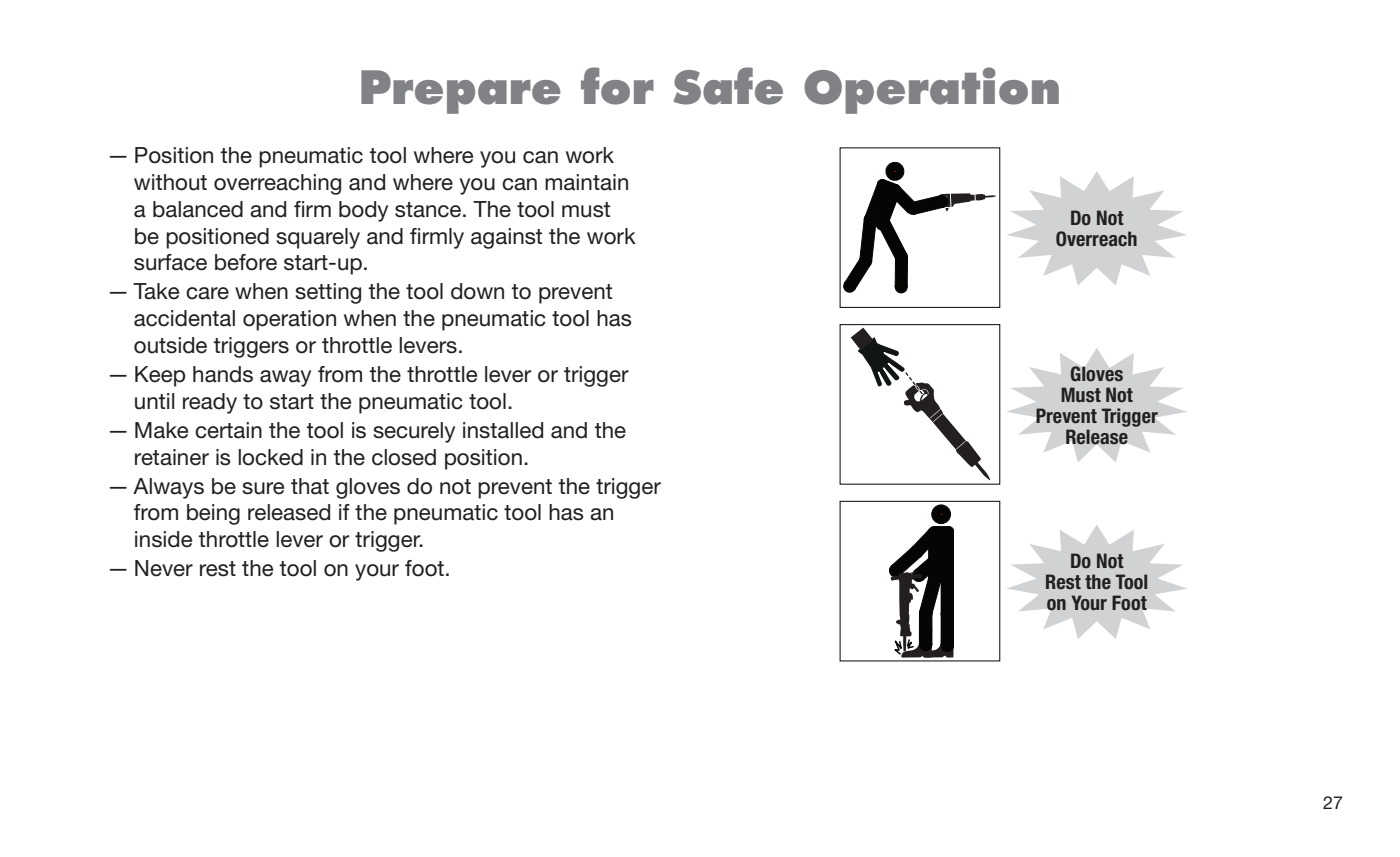 This document has height=857, width=1400. What do you see at coordinates (477, 291) in the document?
I see `down` at bounding box center [477, 291].
